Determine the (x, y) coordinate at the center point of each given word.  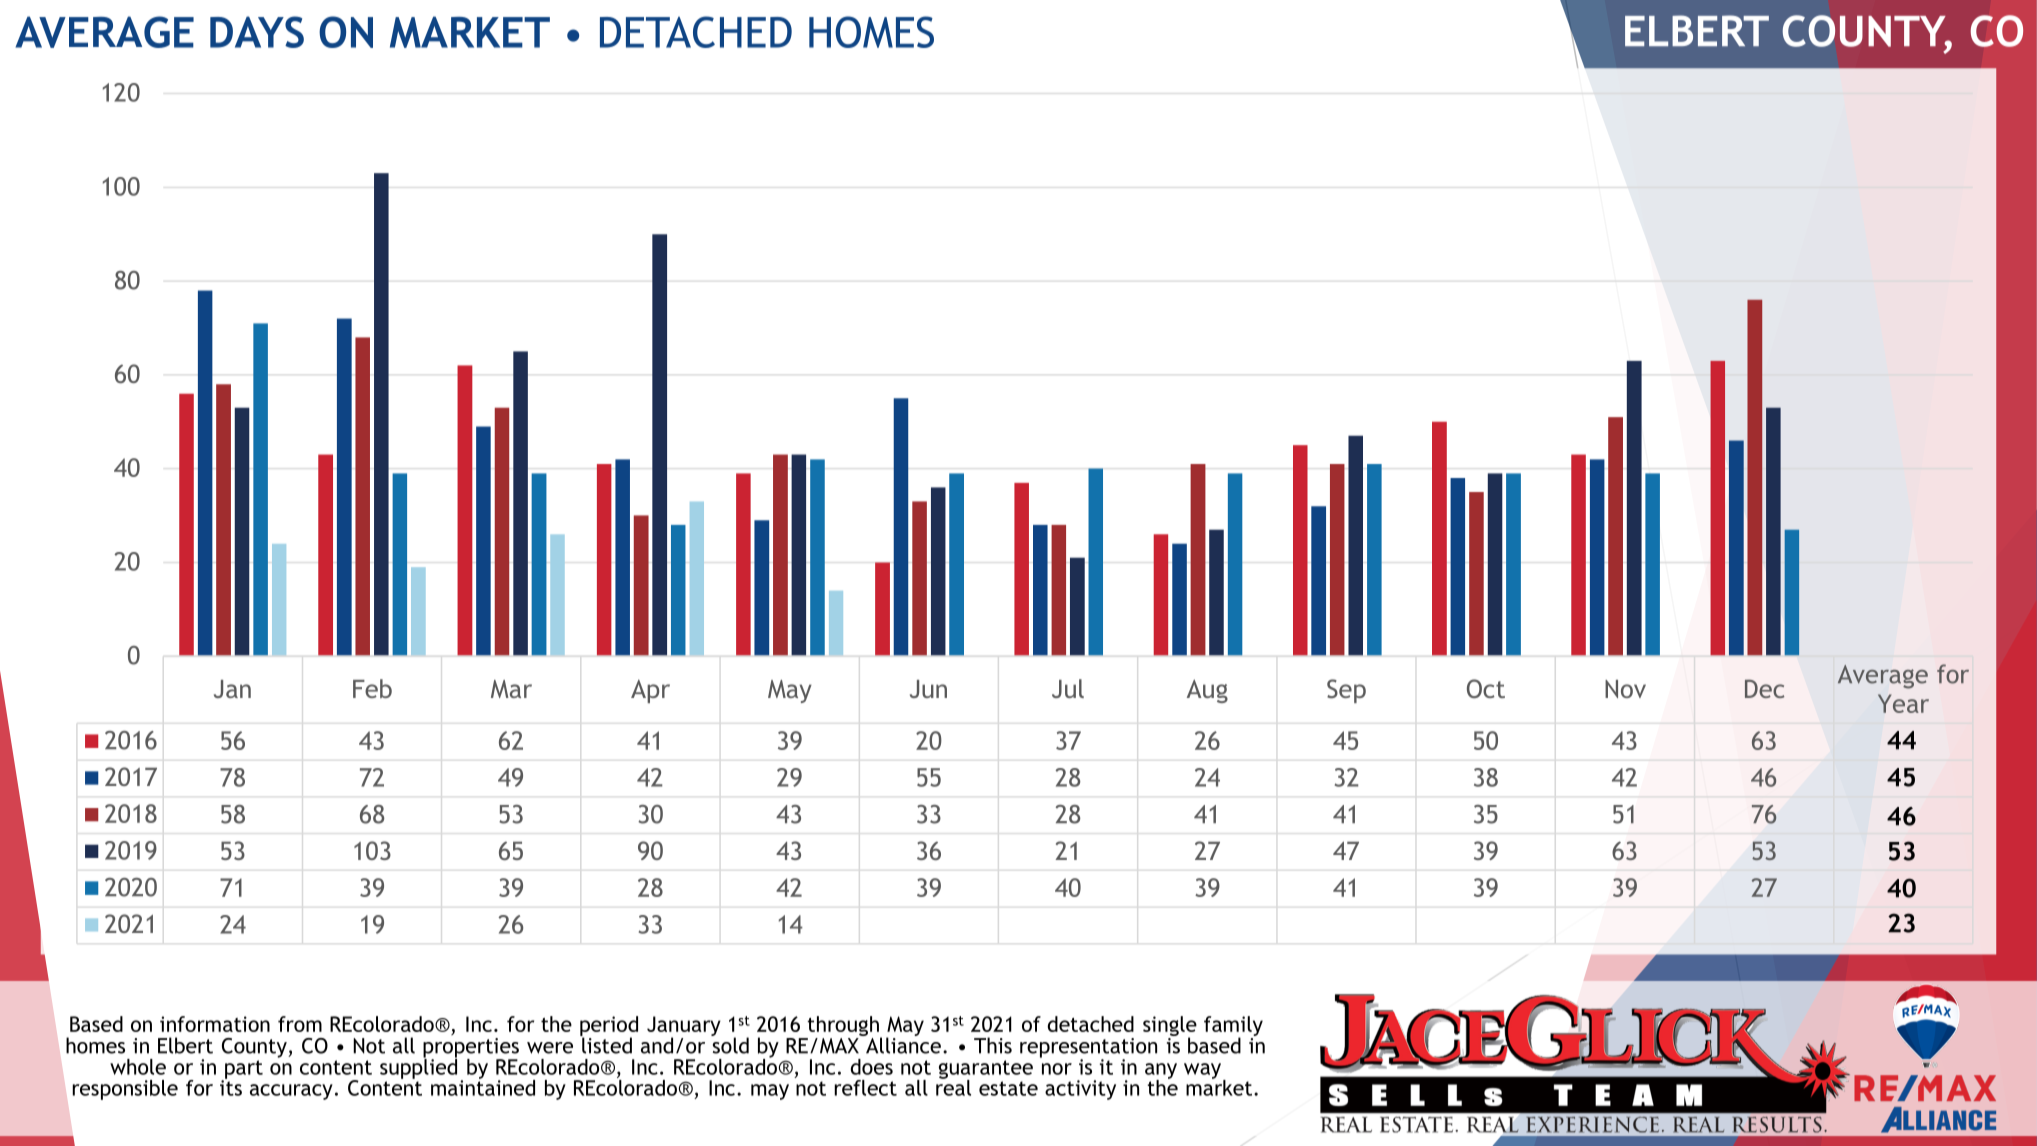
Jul (1068, 688)
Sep (1346, 691)
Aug (1207, 691)
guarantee (986, 1070)
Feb (372, 688)
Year (1903, 703)
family (1233, 1027)
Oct (1486, 688)
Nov (1625, 689)
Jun (928, 689)
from (300, 1024)
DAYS (257, 32)
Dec (1764, 688)
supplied (418, 1067)
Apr (650, 691)
